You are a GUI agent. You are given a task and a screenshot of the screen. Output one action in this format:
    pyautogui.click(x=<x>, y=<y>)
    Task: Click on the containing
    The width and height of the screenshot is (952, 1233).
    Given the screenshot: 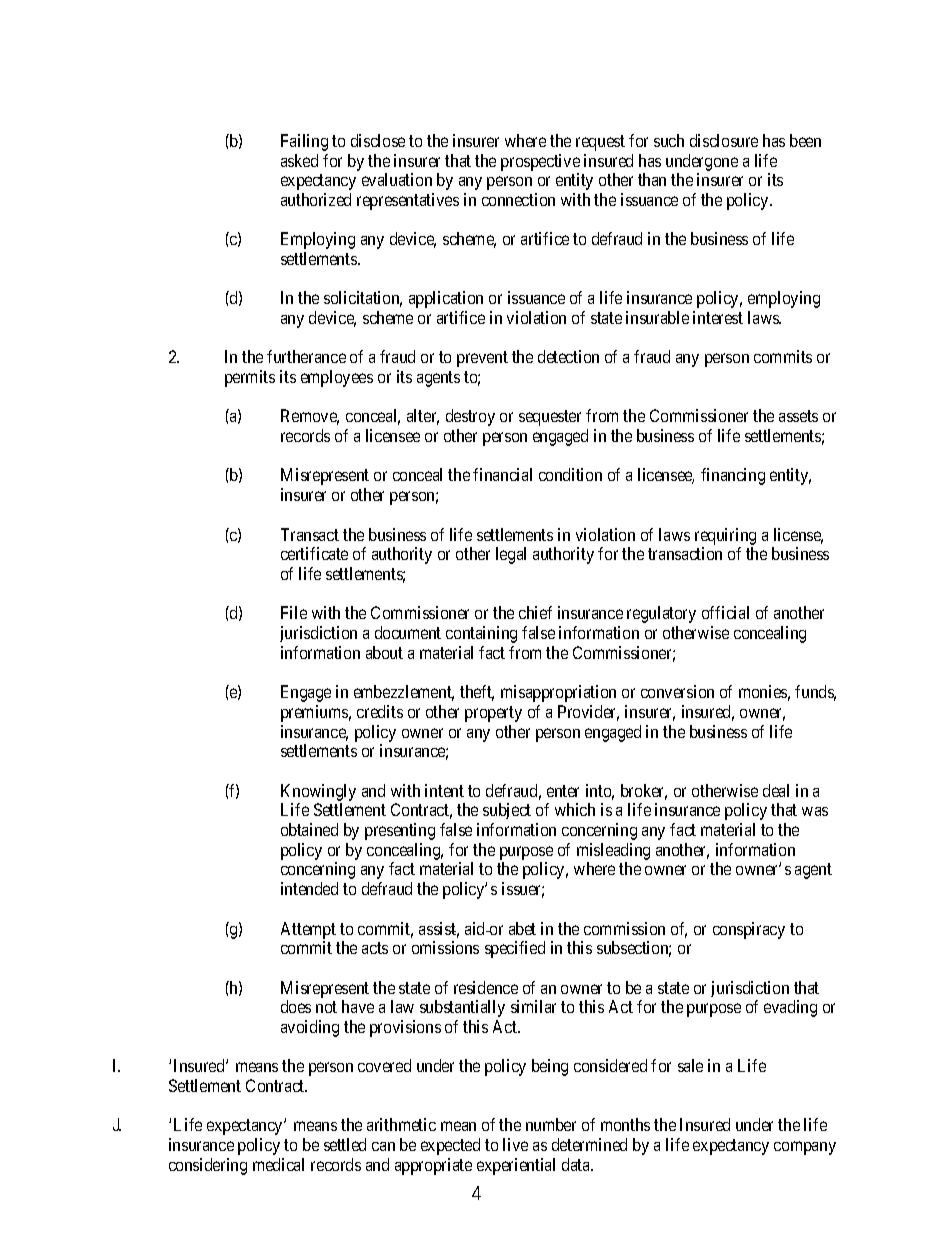 What is the action you would take?
    pyautogui.click(x=481, y=634)
